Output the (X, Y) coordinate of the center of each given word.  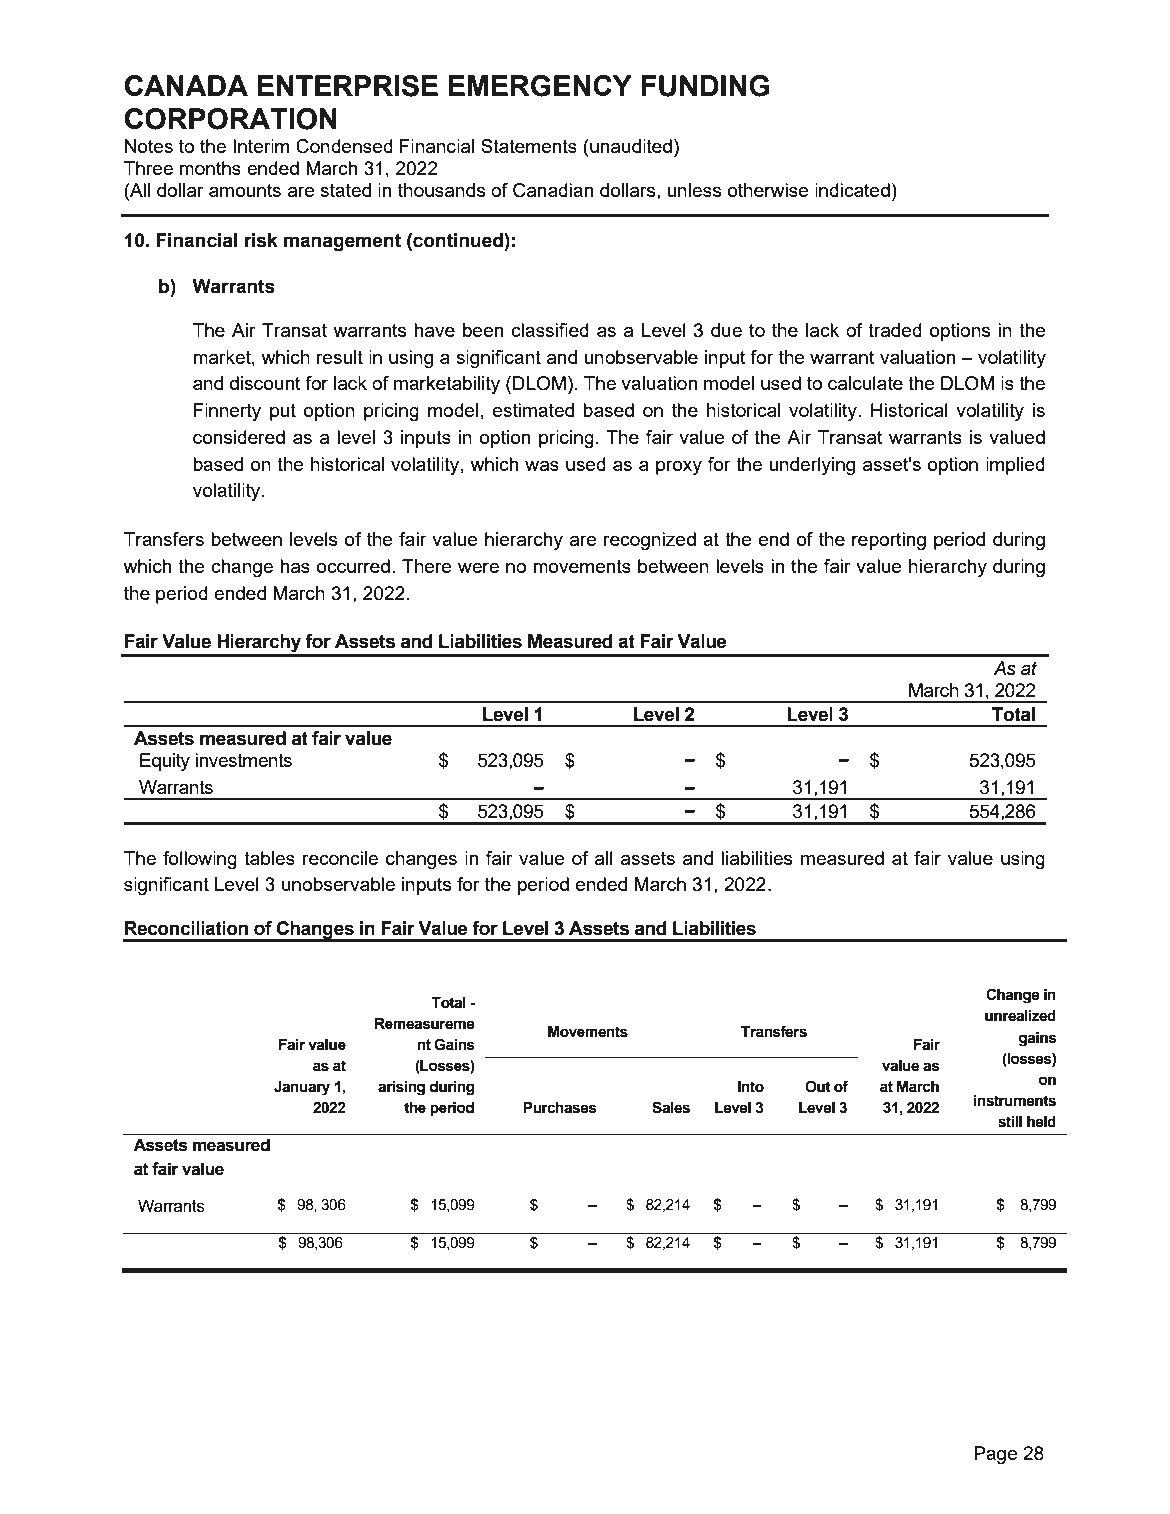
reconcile (340, 858)
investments (243, 760)
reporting (889, 541)
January (302, 1088)
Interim (261, 146)
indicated (852, 190)
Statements (529, 146)
